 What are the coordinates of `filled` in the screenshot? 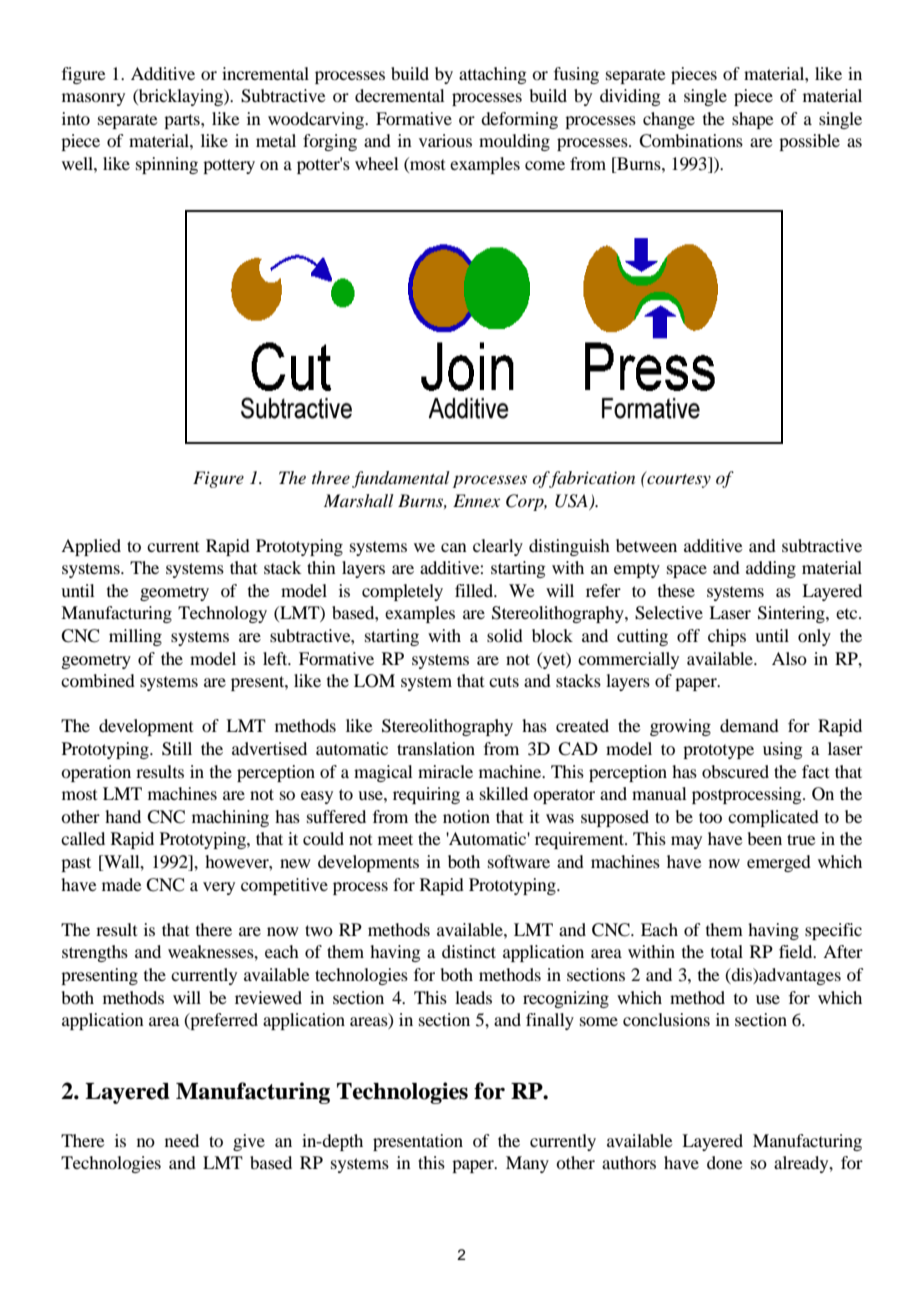 It's located at (475, 590).
